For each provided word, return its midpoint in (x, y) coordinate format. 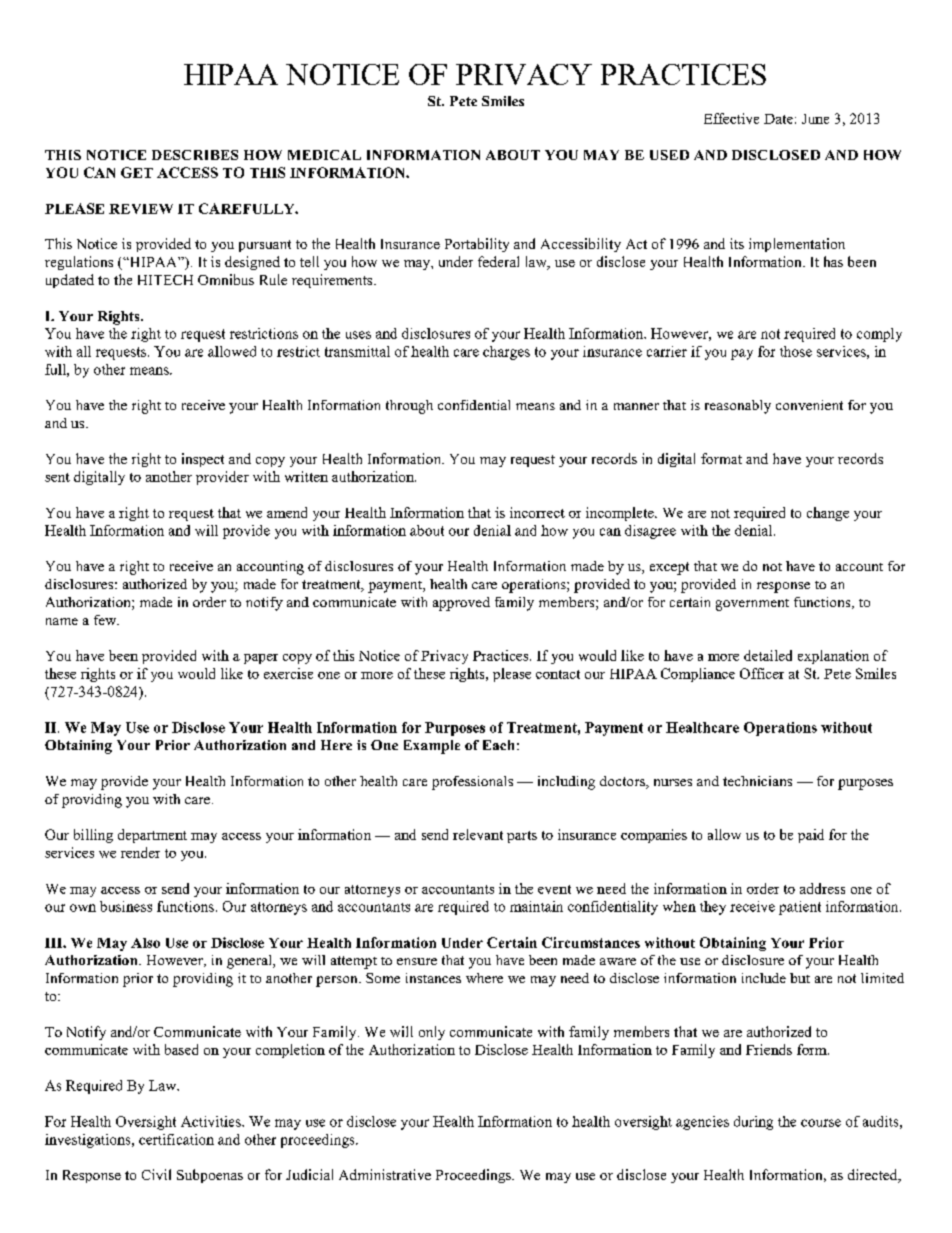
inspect (203, 460)
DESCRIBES (195, 155)
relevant (478, 834)
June (815, 119)
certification (176, 1139)
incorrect (537, 512)
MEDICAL (324, 155)
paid (811, 836)
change (828, 514)
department (152, 836)
